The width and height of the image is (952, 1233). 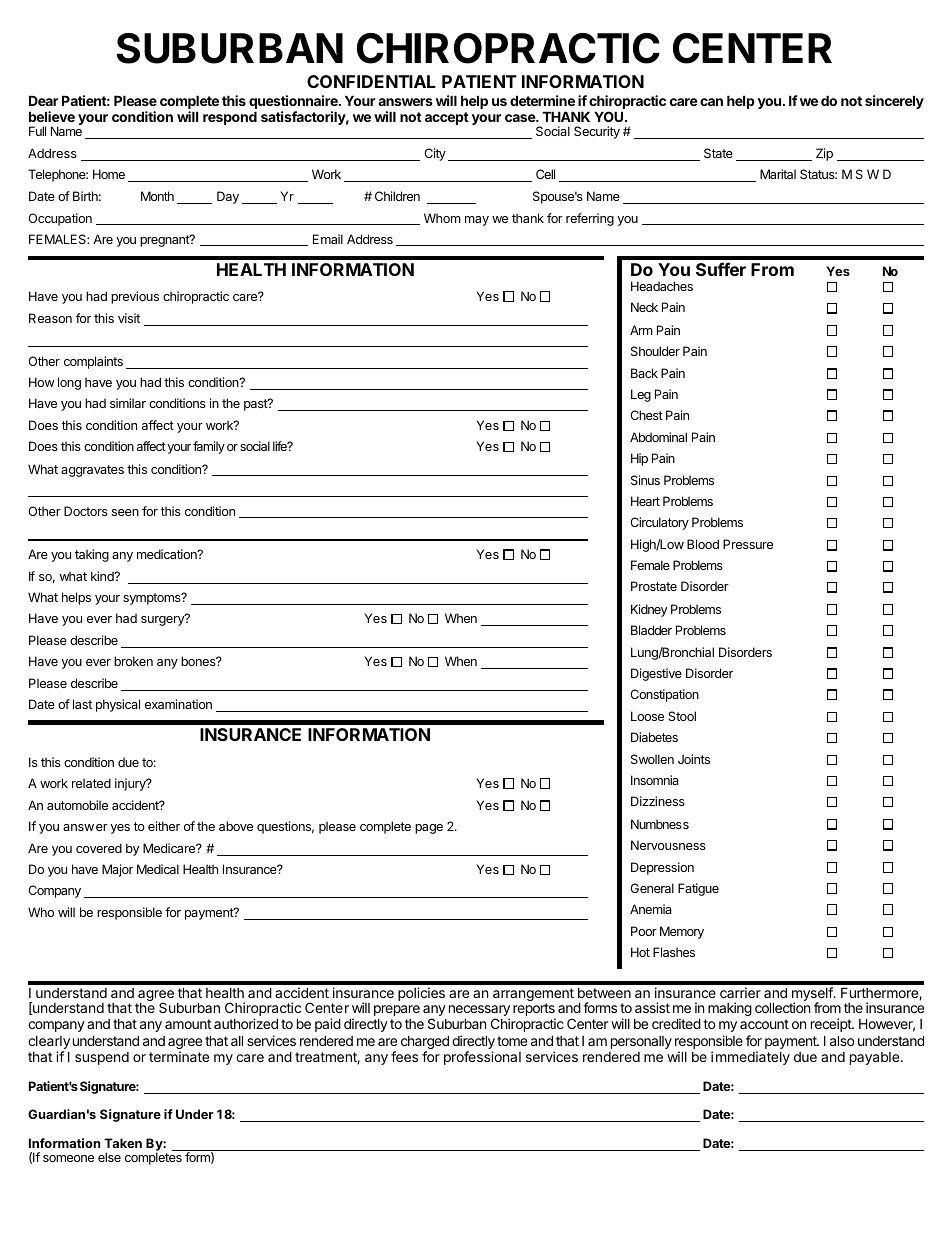 I want to click on Zip, so click(x=824, y=154).
